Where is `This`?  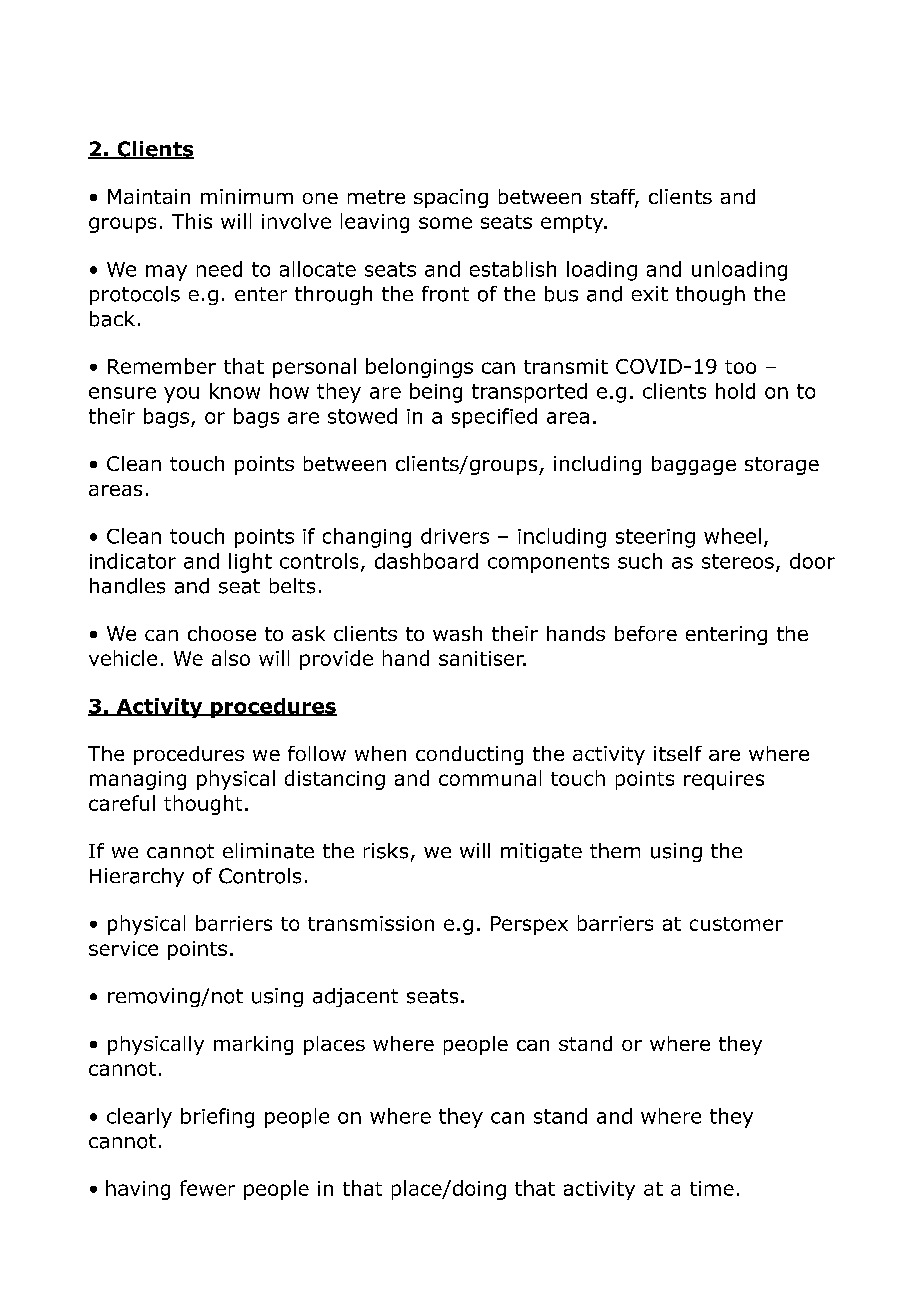 This is located at coordinates (192, 221).
